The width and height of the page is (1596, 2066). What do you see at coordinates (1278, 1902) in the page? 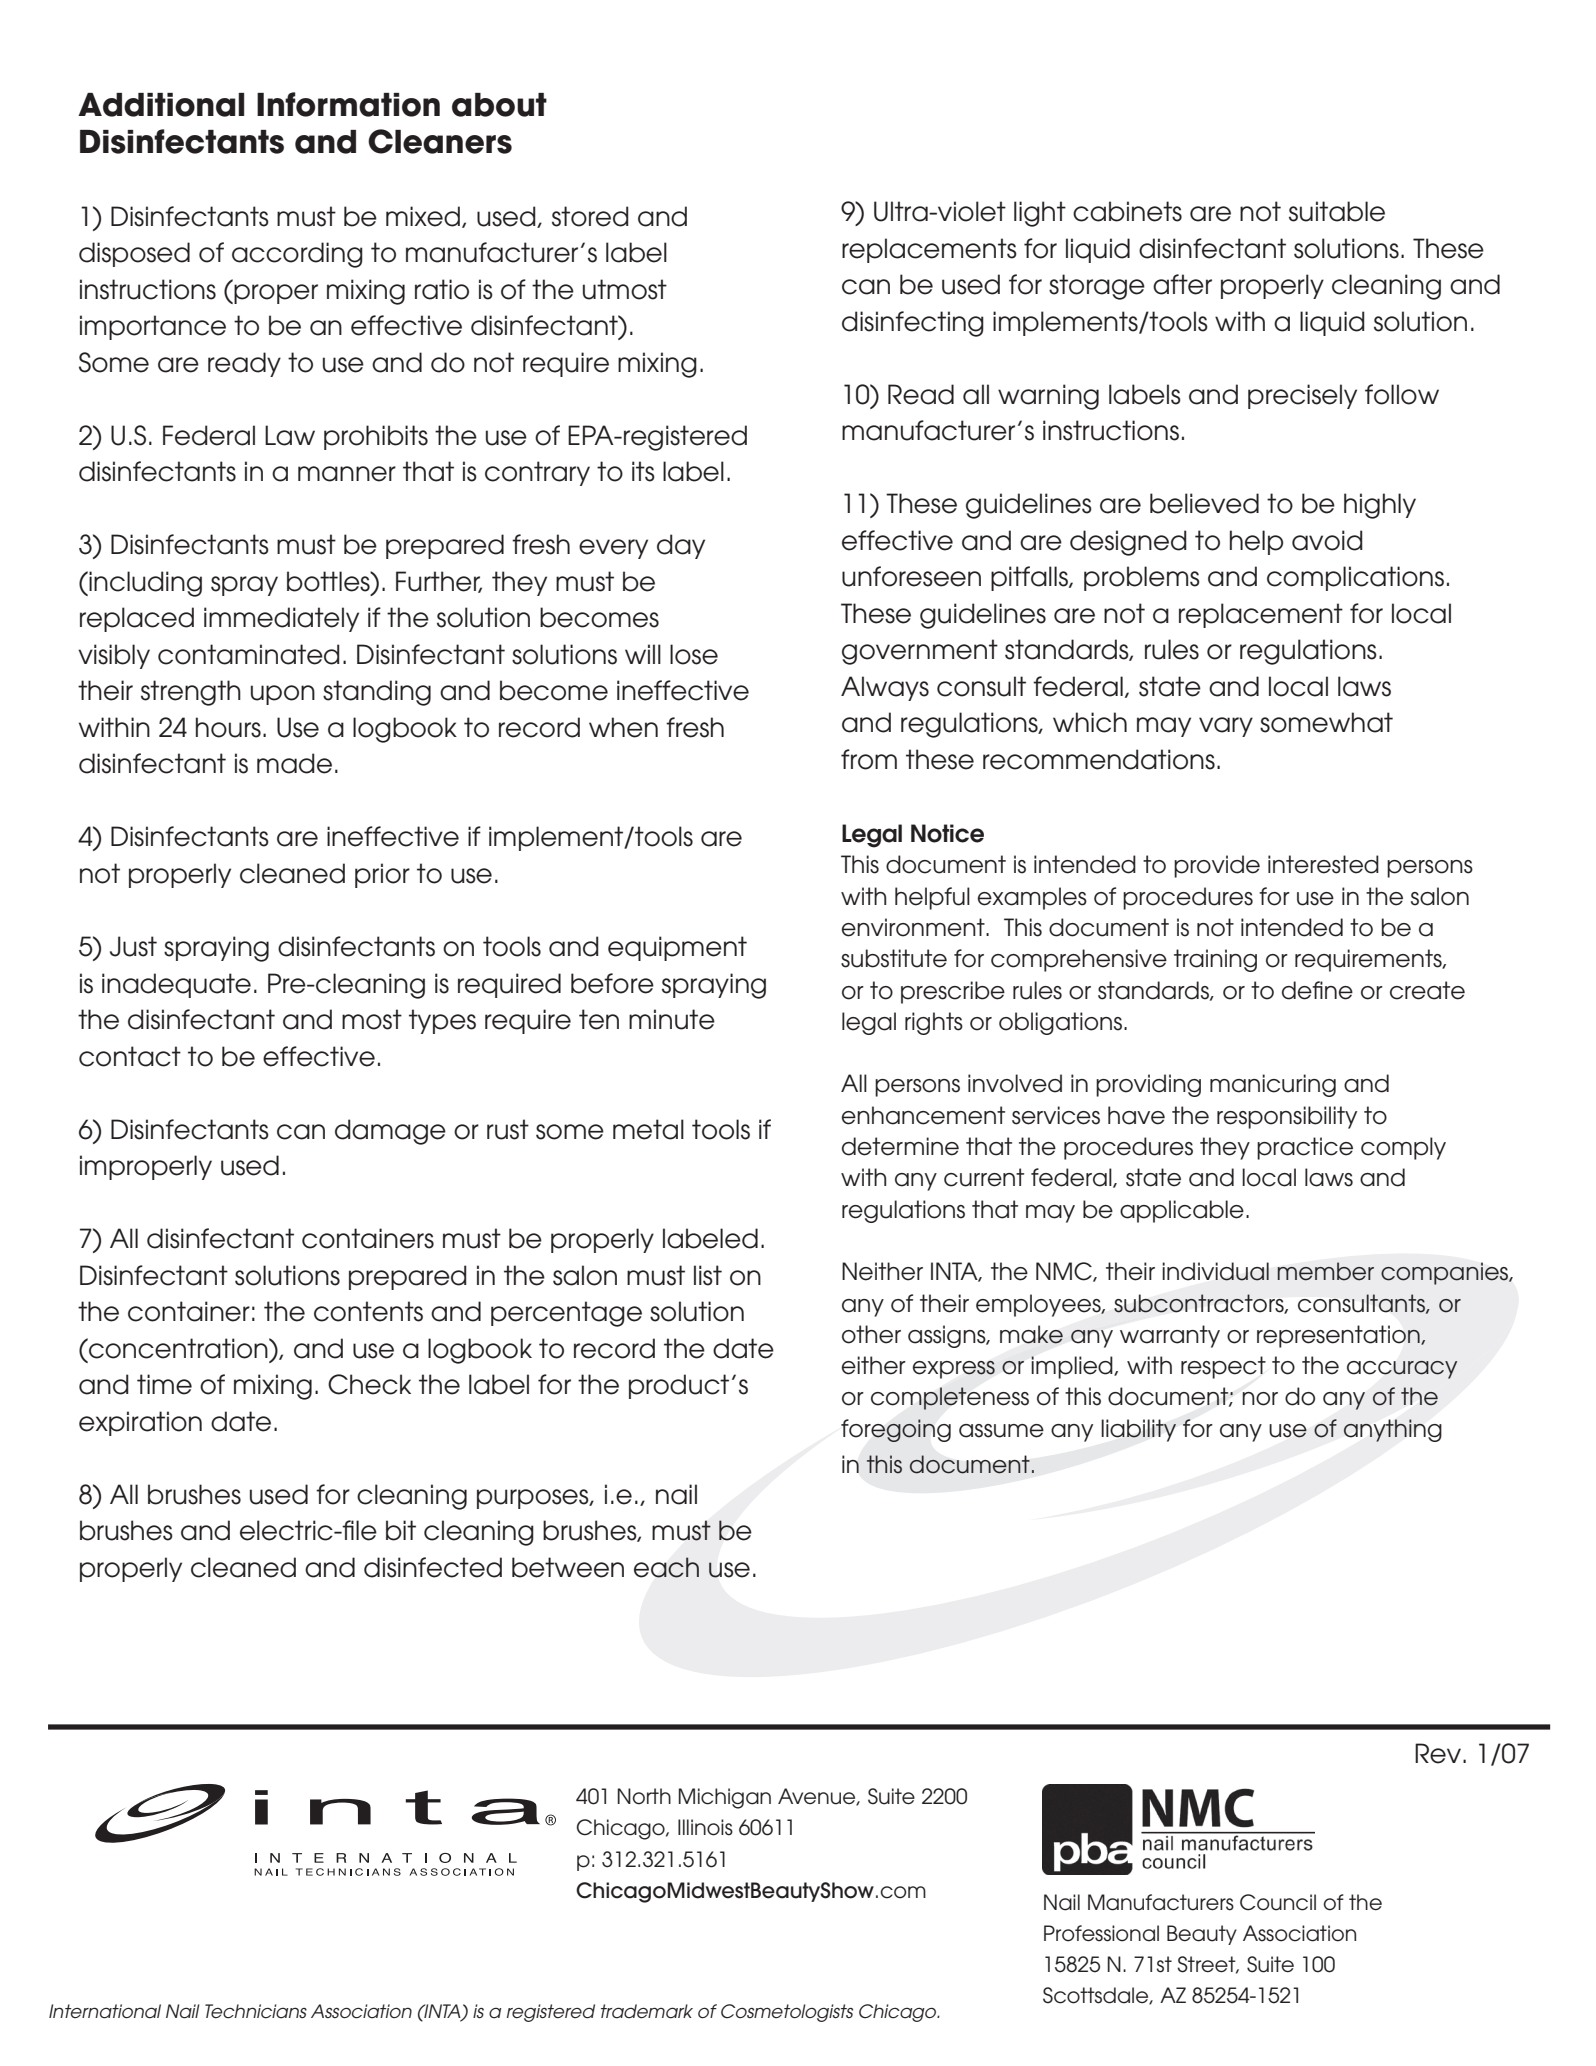
I see `Council` at bounding box center [1278, 1902].
